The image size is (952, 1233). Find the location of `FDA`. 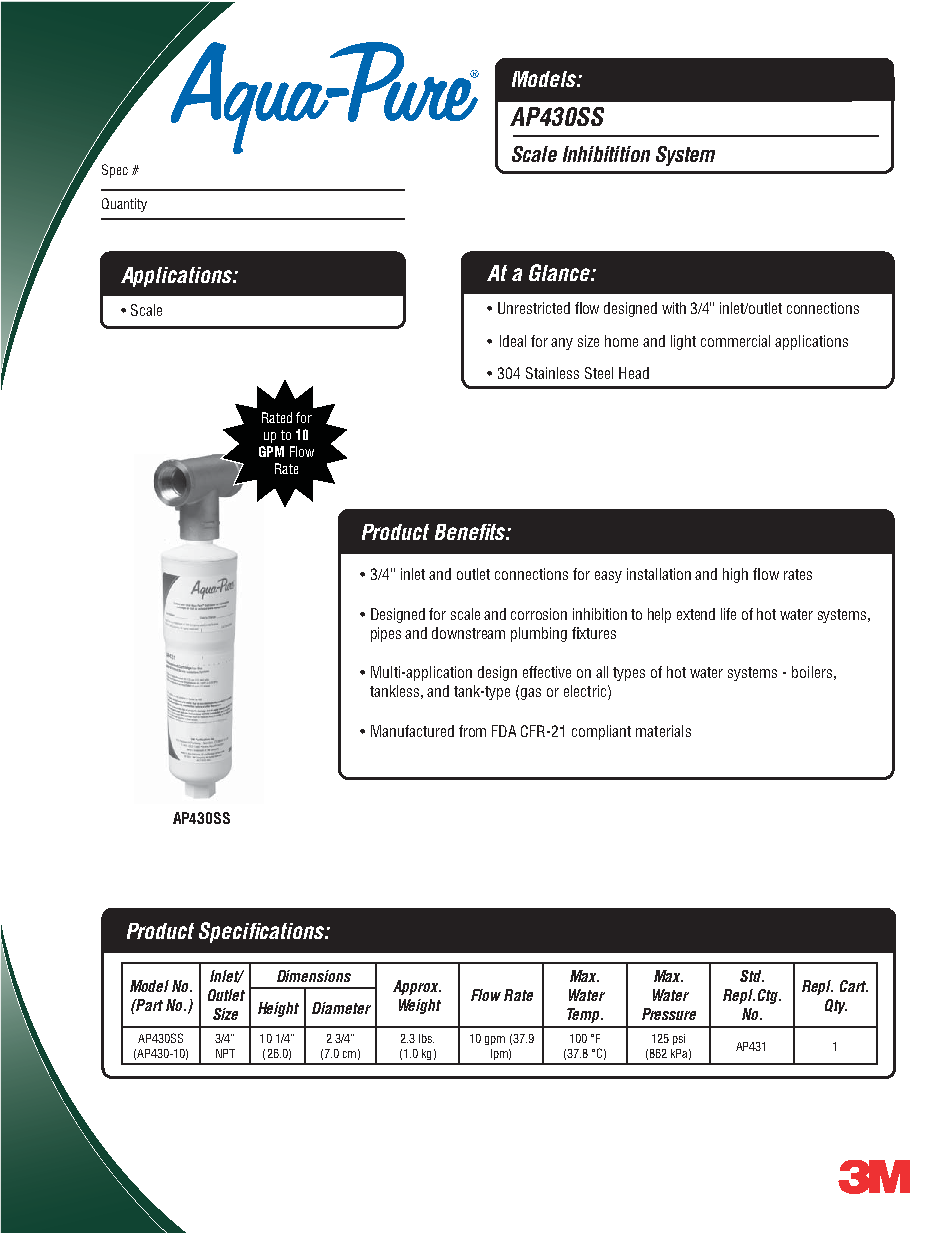

FDA is located at coordinates (504, 731).
